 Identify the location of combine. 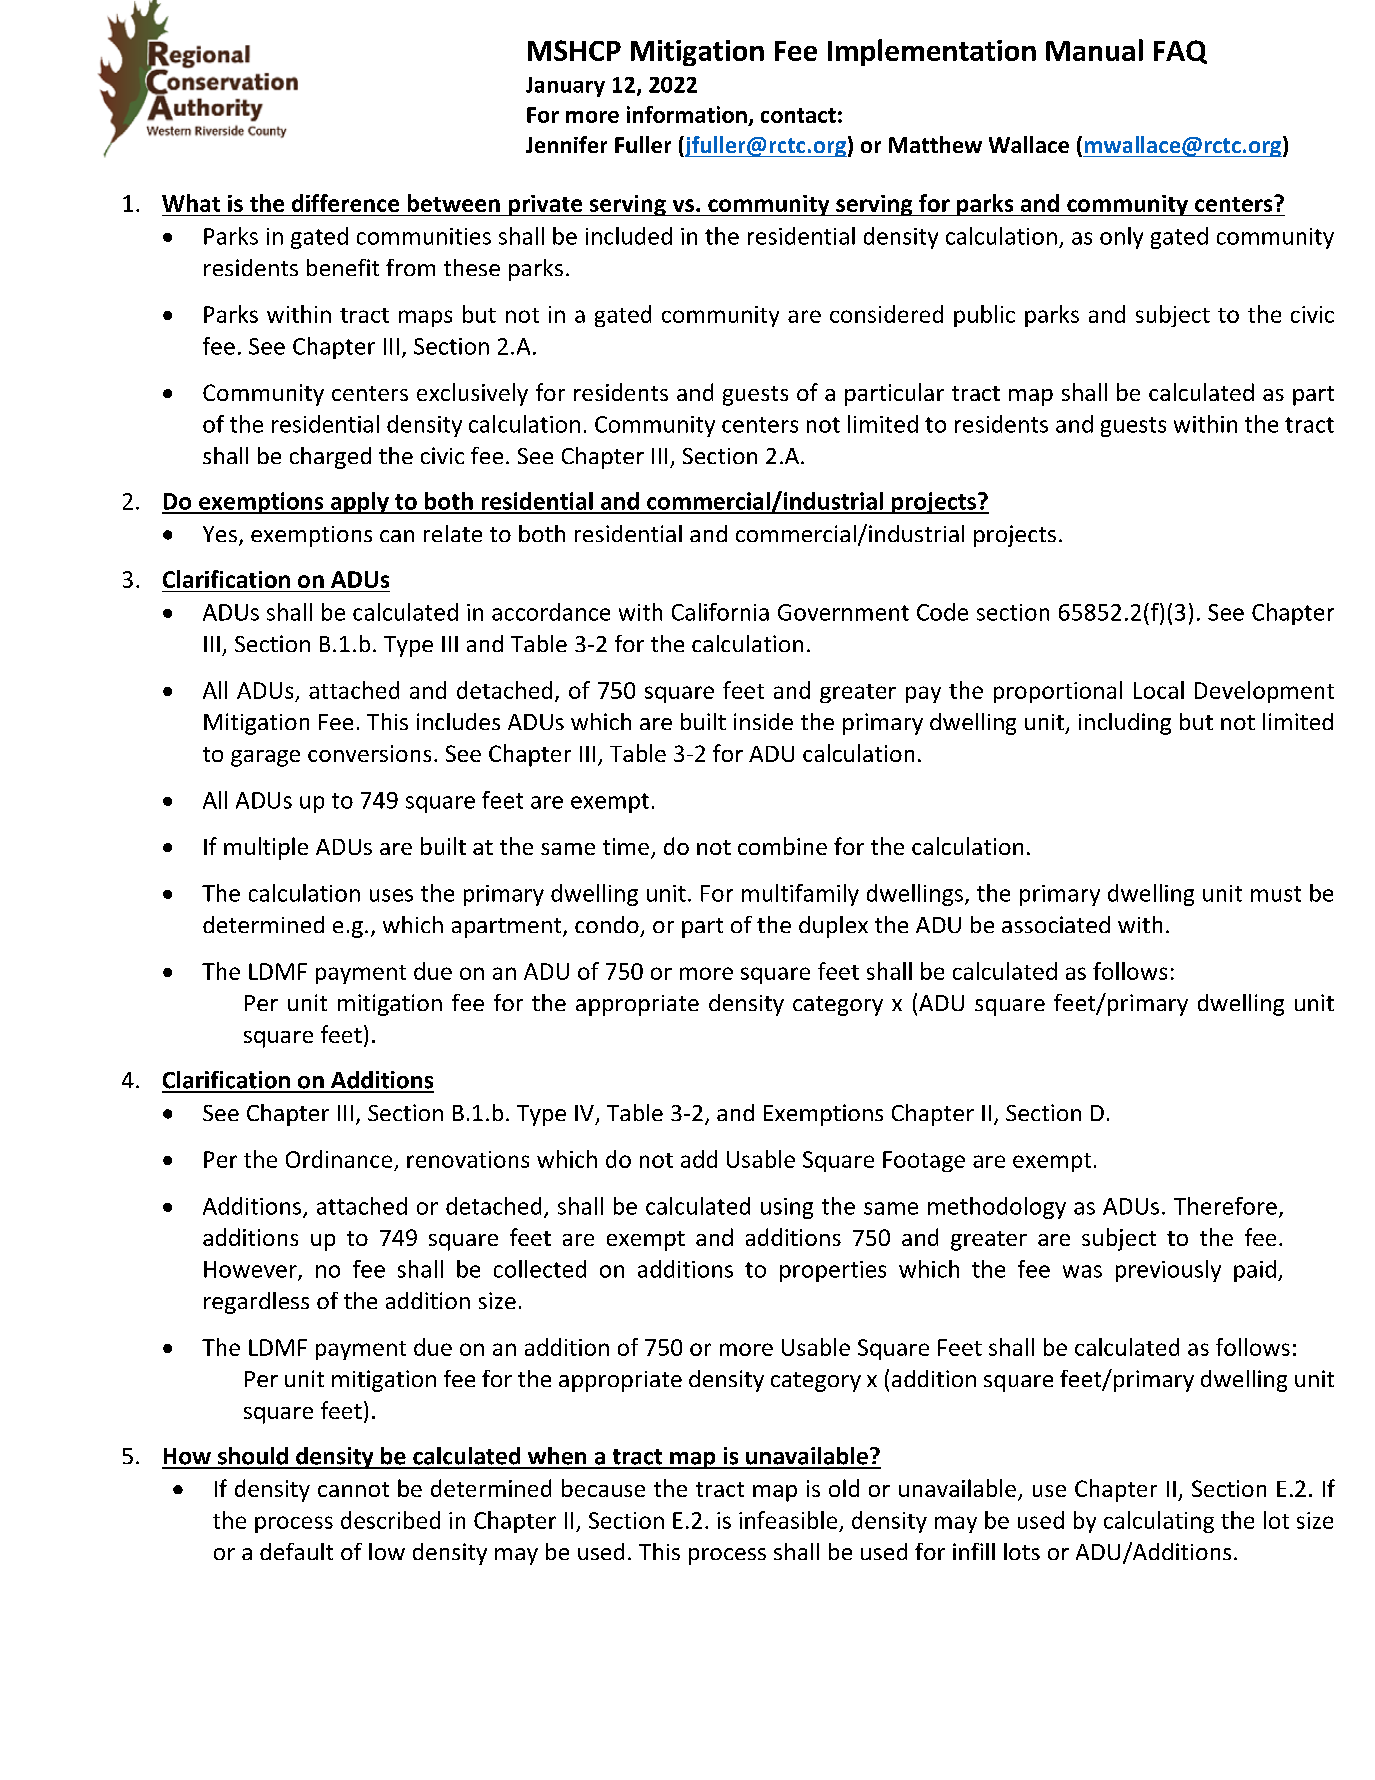
(782, 846).
